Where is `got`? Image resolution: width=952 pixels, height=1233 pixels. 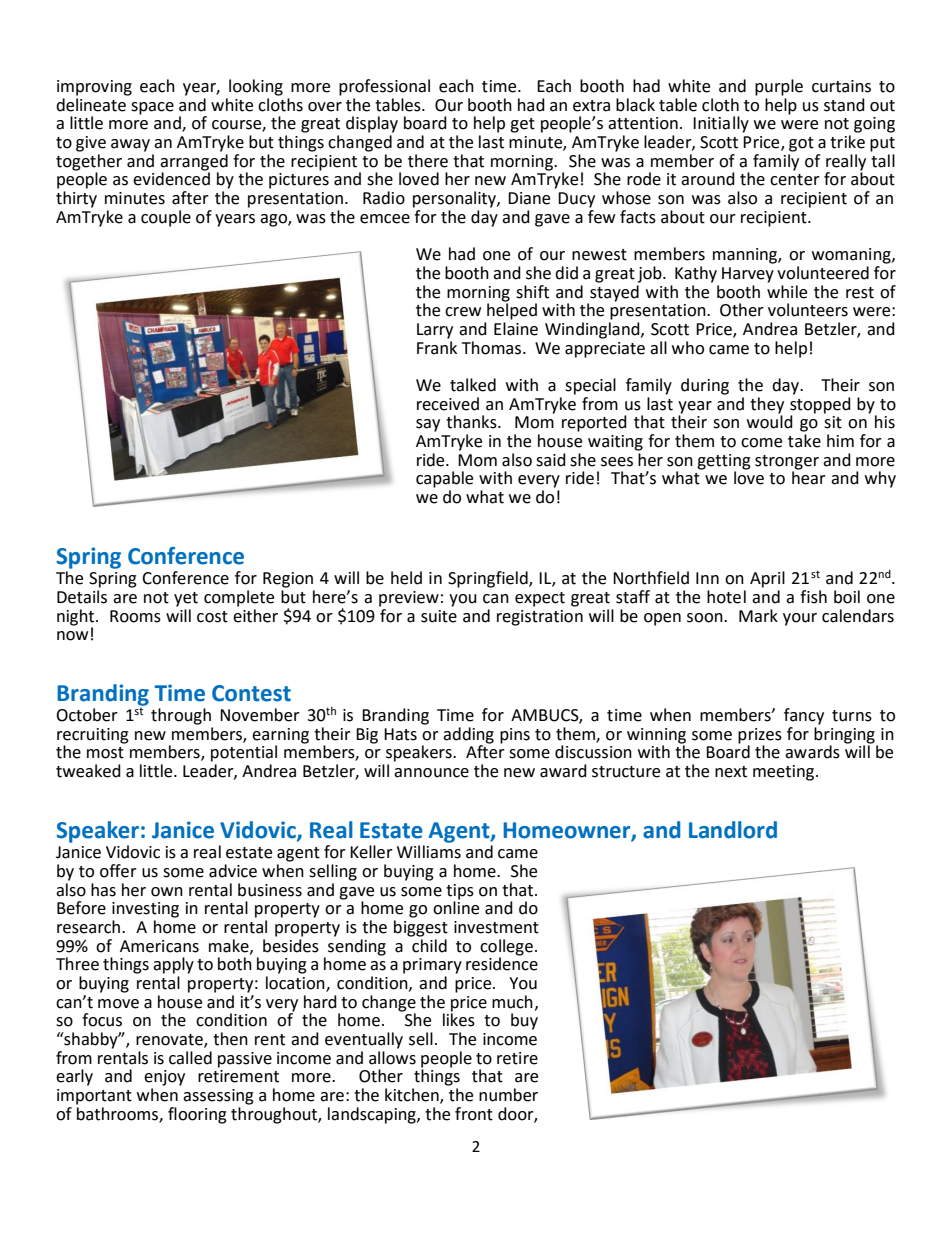 got is located at coordinates (801, 144).
